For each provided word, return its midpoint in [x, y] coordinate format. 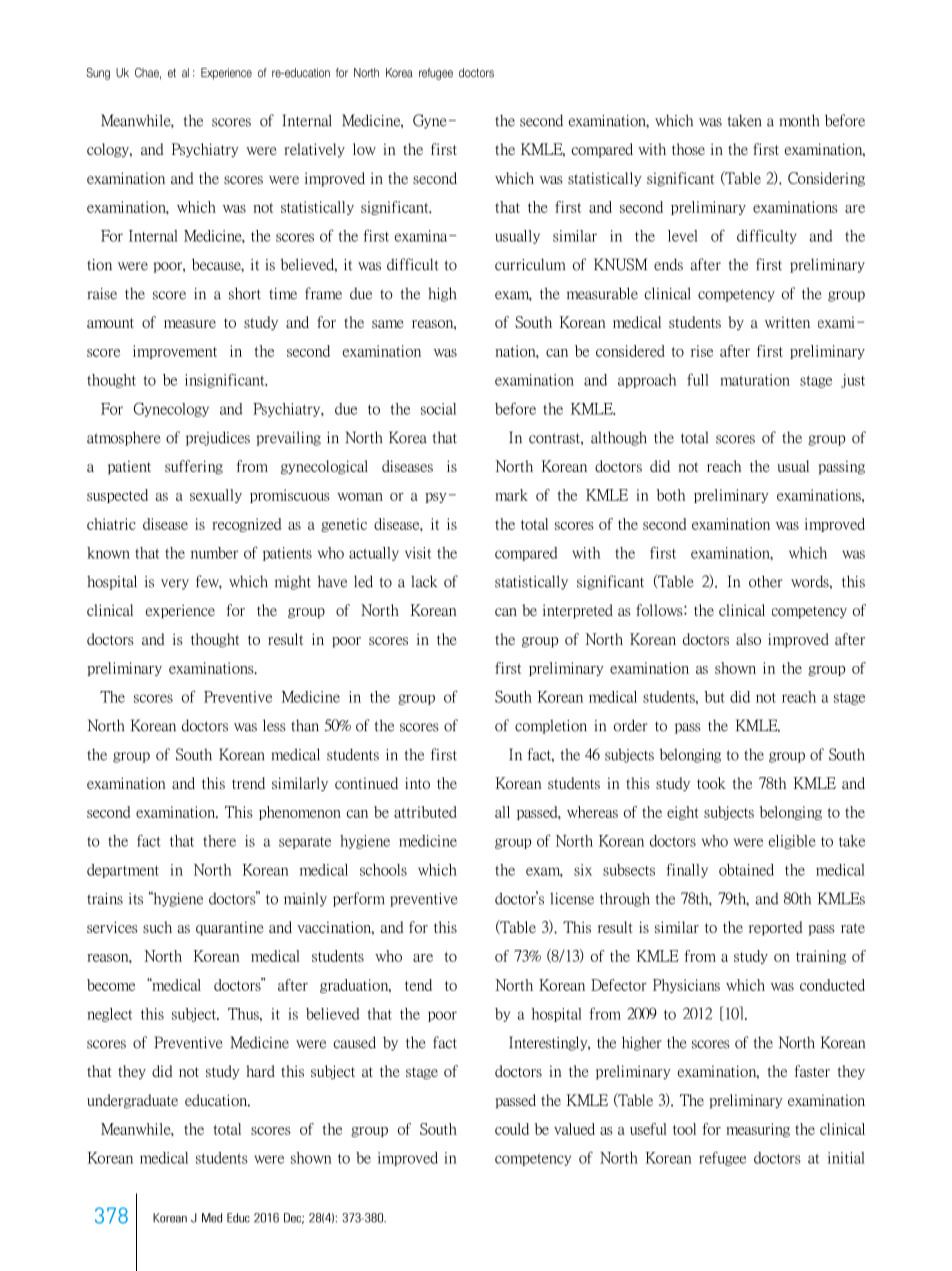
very [175, 584]
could [512, 1129]
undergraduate [132, 1101]
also [748, 639]
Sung [98, 74]
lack [424, 581]
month [799, 120]
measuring [758, 1130]
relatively [314, 150]
